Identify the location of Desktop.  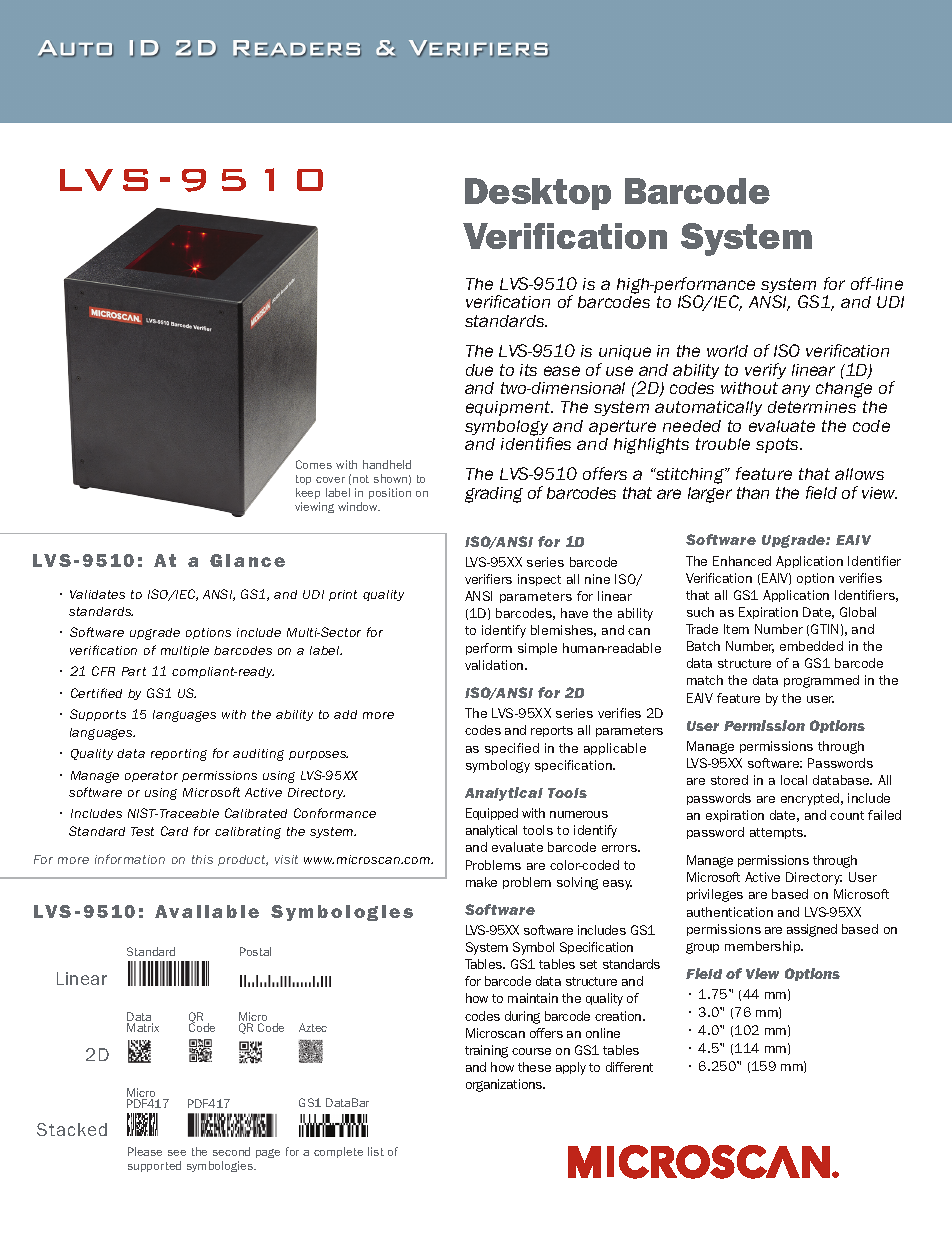
(538, 194).
